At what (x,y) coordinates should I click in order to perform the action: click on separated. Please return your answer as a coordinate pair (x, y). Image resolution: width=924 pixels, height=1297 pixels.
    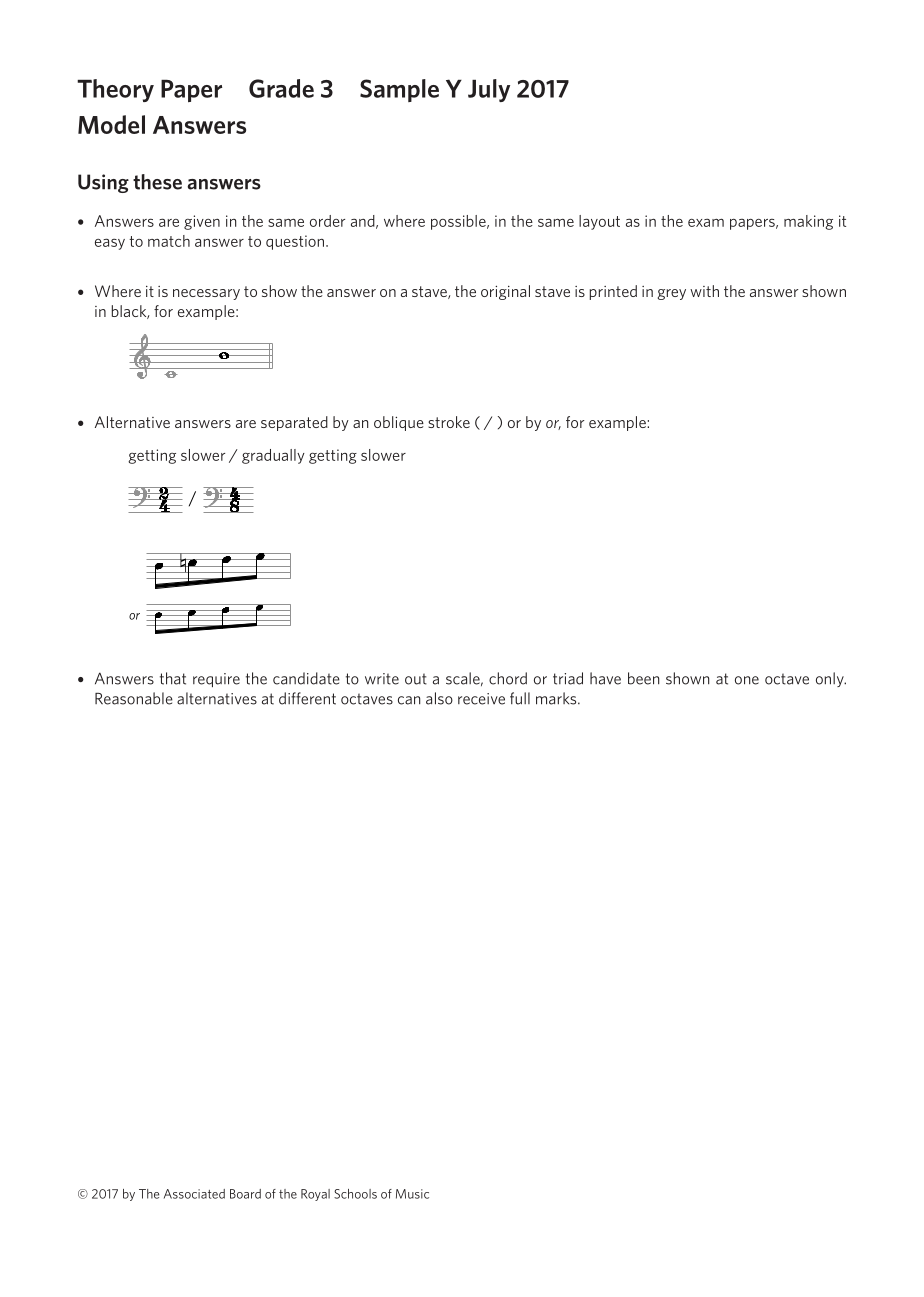
    Looking at the image, I should click on (294, 423).
